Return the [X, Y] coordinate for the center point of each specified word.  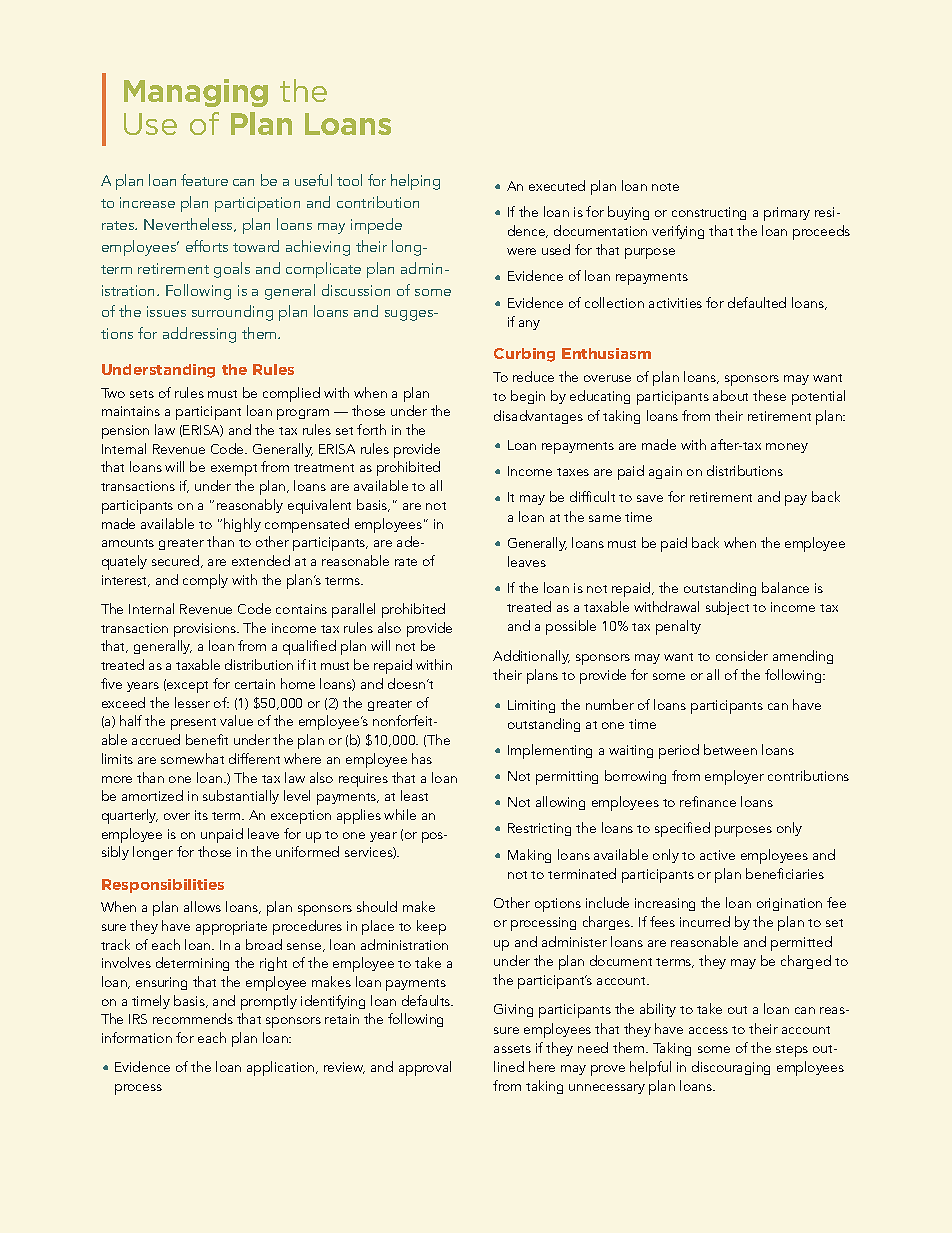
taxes [573, 472]
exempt [234, 470]
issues [166, 311]
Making [529, 856]
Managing [196, 93]
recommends [193, 1018]
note [665, 187]
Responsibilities [163, 886]
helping [415, 182]
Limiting [531, 706]
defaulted [757, 302]
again [665, 472]
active [717, 855]
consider [742, 655]
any [529, 325]
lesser [192, 702]
